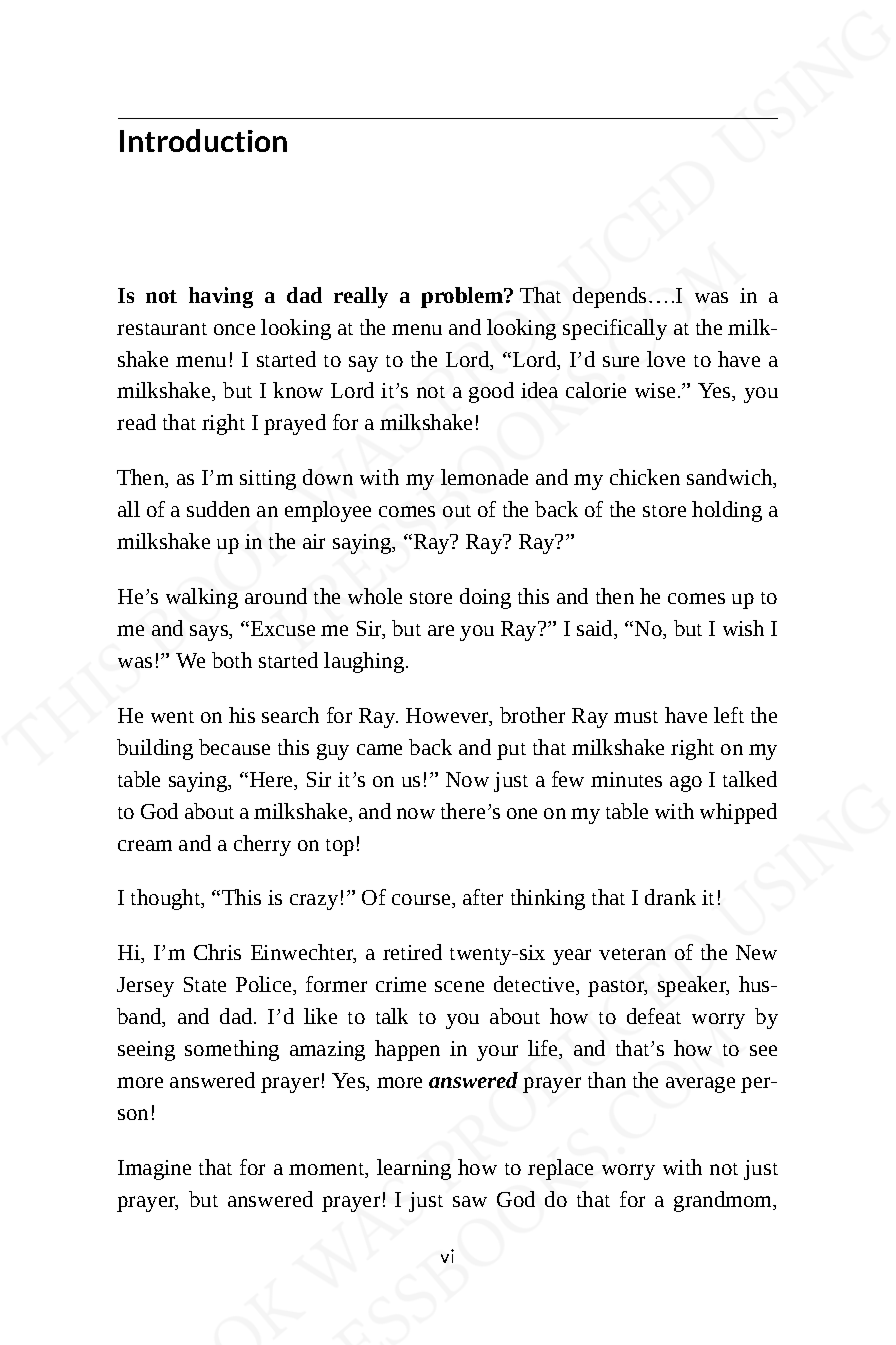  What do you see at coordinates (441, 630) in the image?
I see `are` at bounding box center [441, 630].
